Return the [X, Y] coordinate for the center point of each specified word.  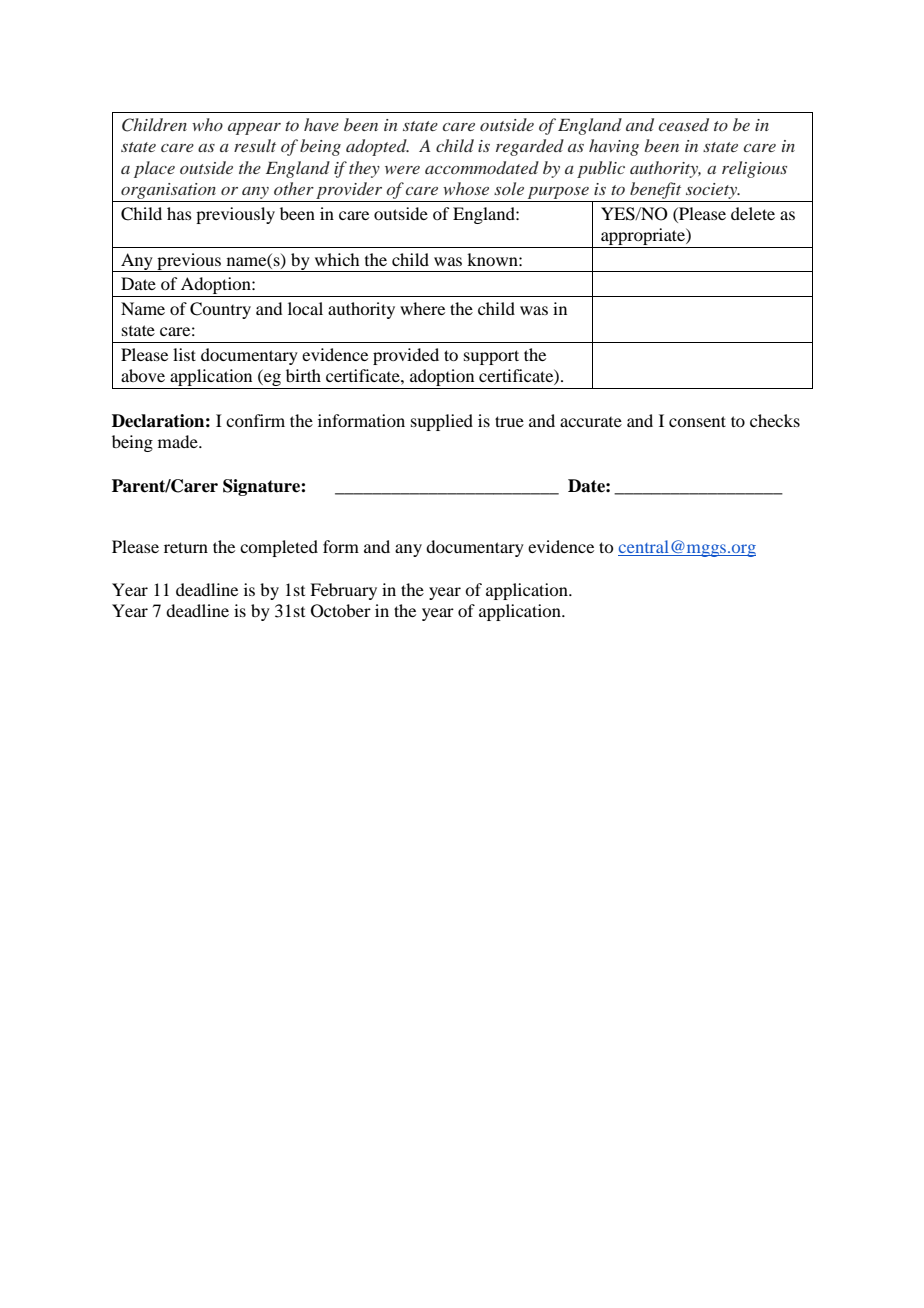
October [341, 611]
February [343, 591]
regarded [530, 147]
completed [279, 548]
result [255, 145]
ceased [684, 124]
